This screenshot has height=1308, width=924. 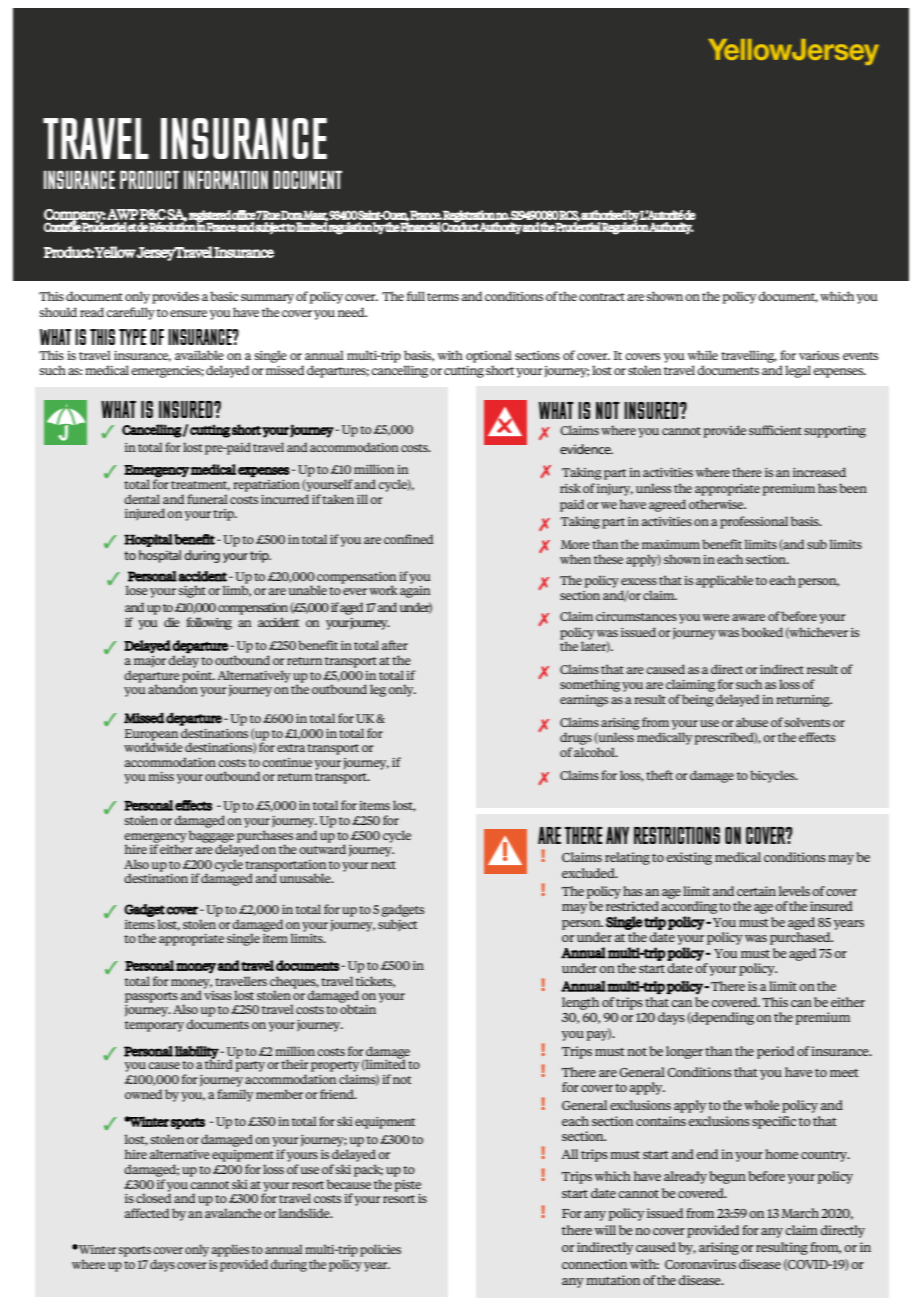 What do you see at coordinates (752, 722) in the screenshot?
I see `abuse` at bounding box center [752, 722].
